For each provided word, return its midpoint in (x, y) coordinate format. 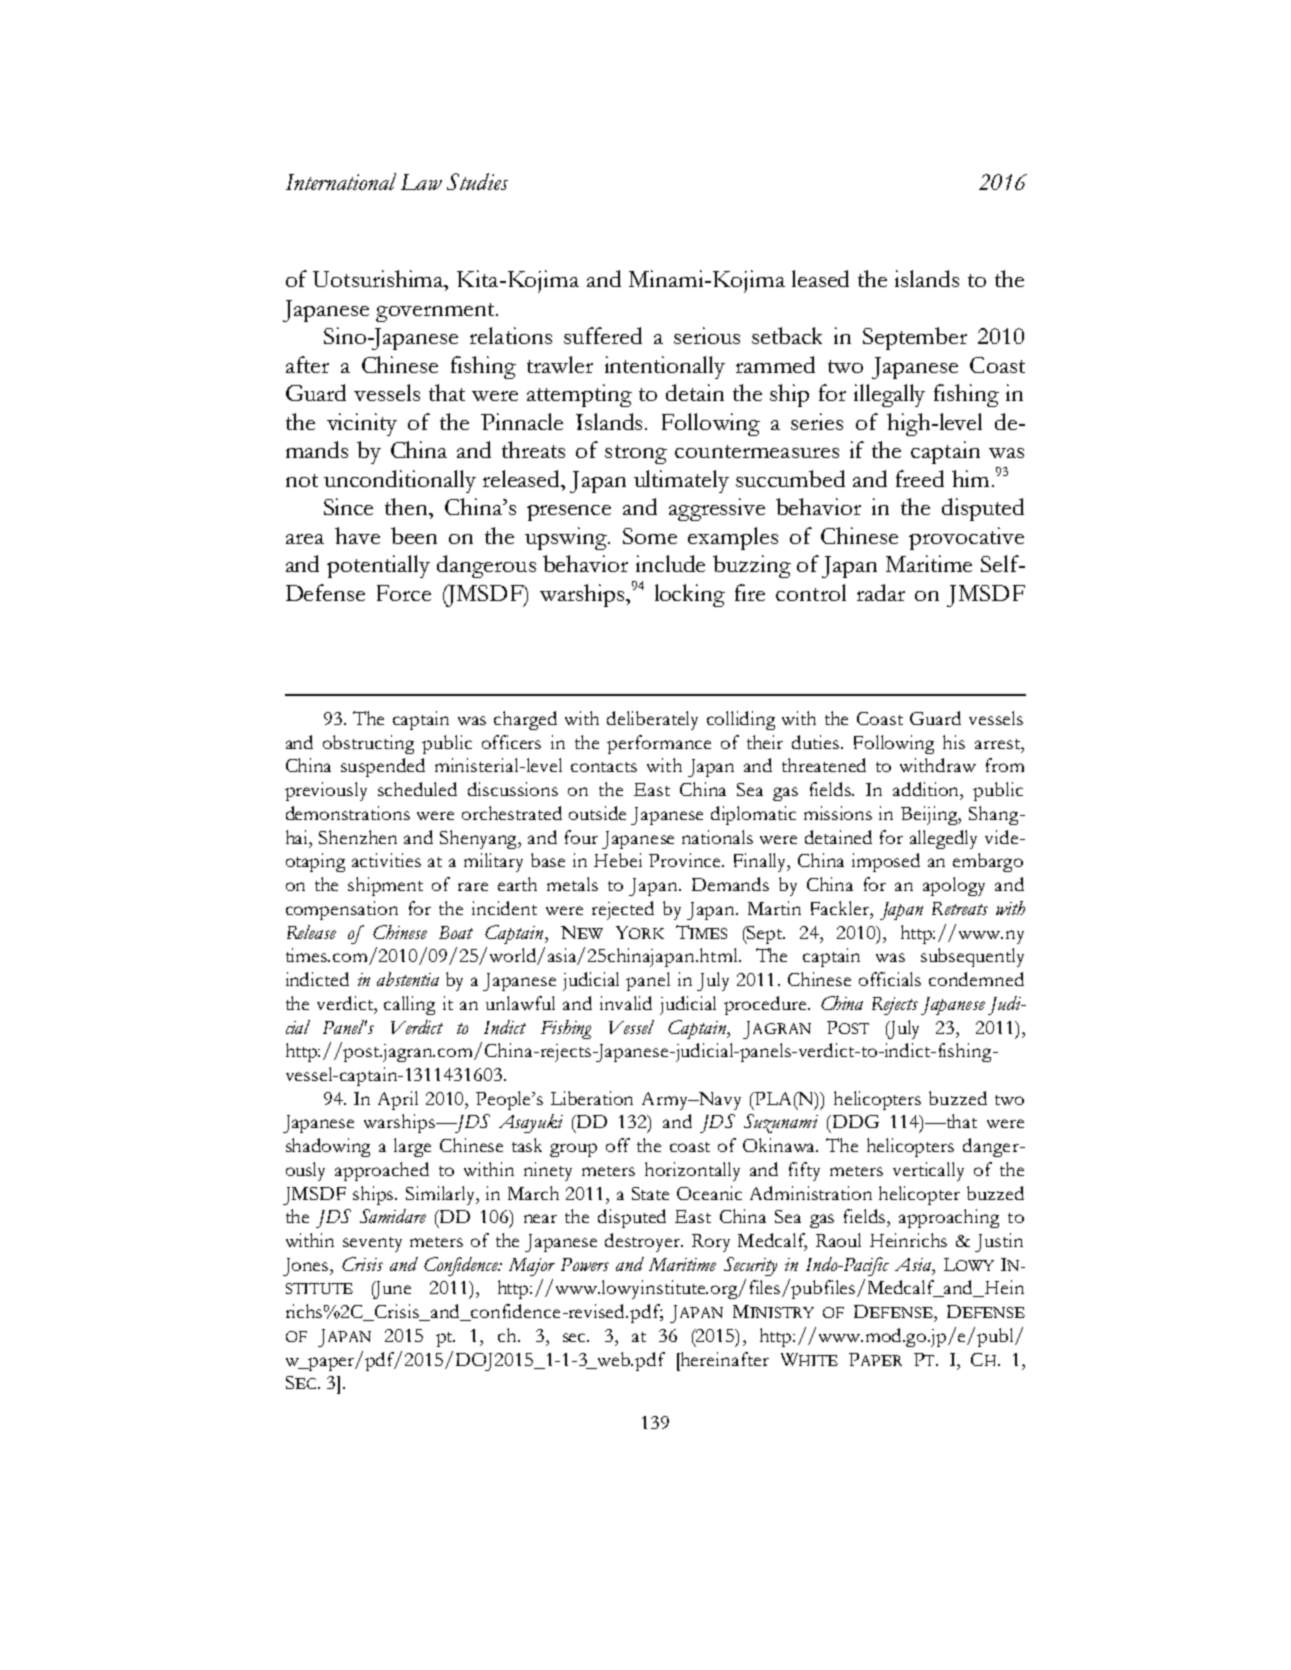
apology (954, 886)
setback (787, 335)
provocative (966, 538)
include (670, 563)
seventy (372, 1244)
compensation (342, 910)
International (341, 181)
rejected (623, 910)
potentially (378, 566)
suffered (603, 335)
